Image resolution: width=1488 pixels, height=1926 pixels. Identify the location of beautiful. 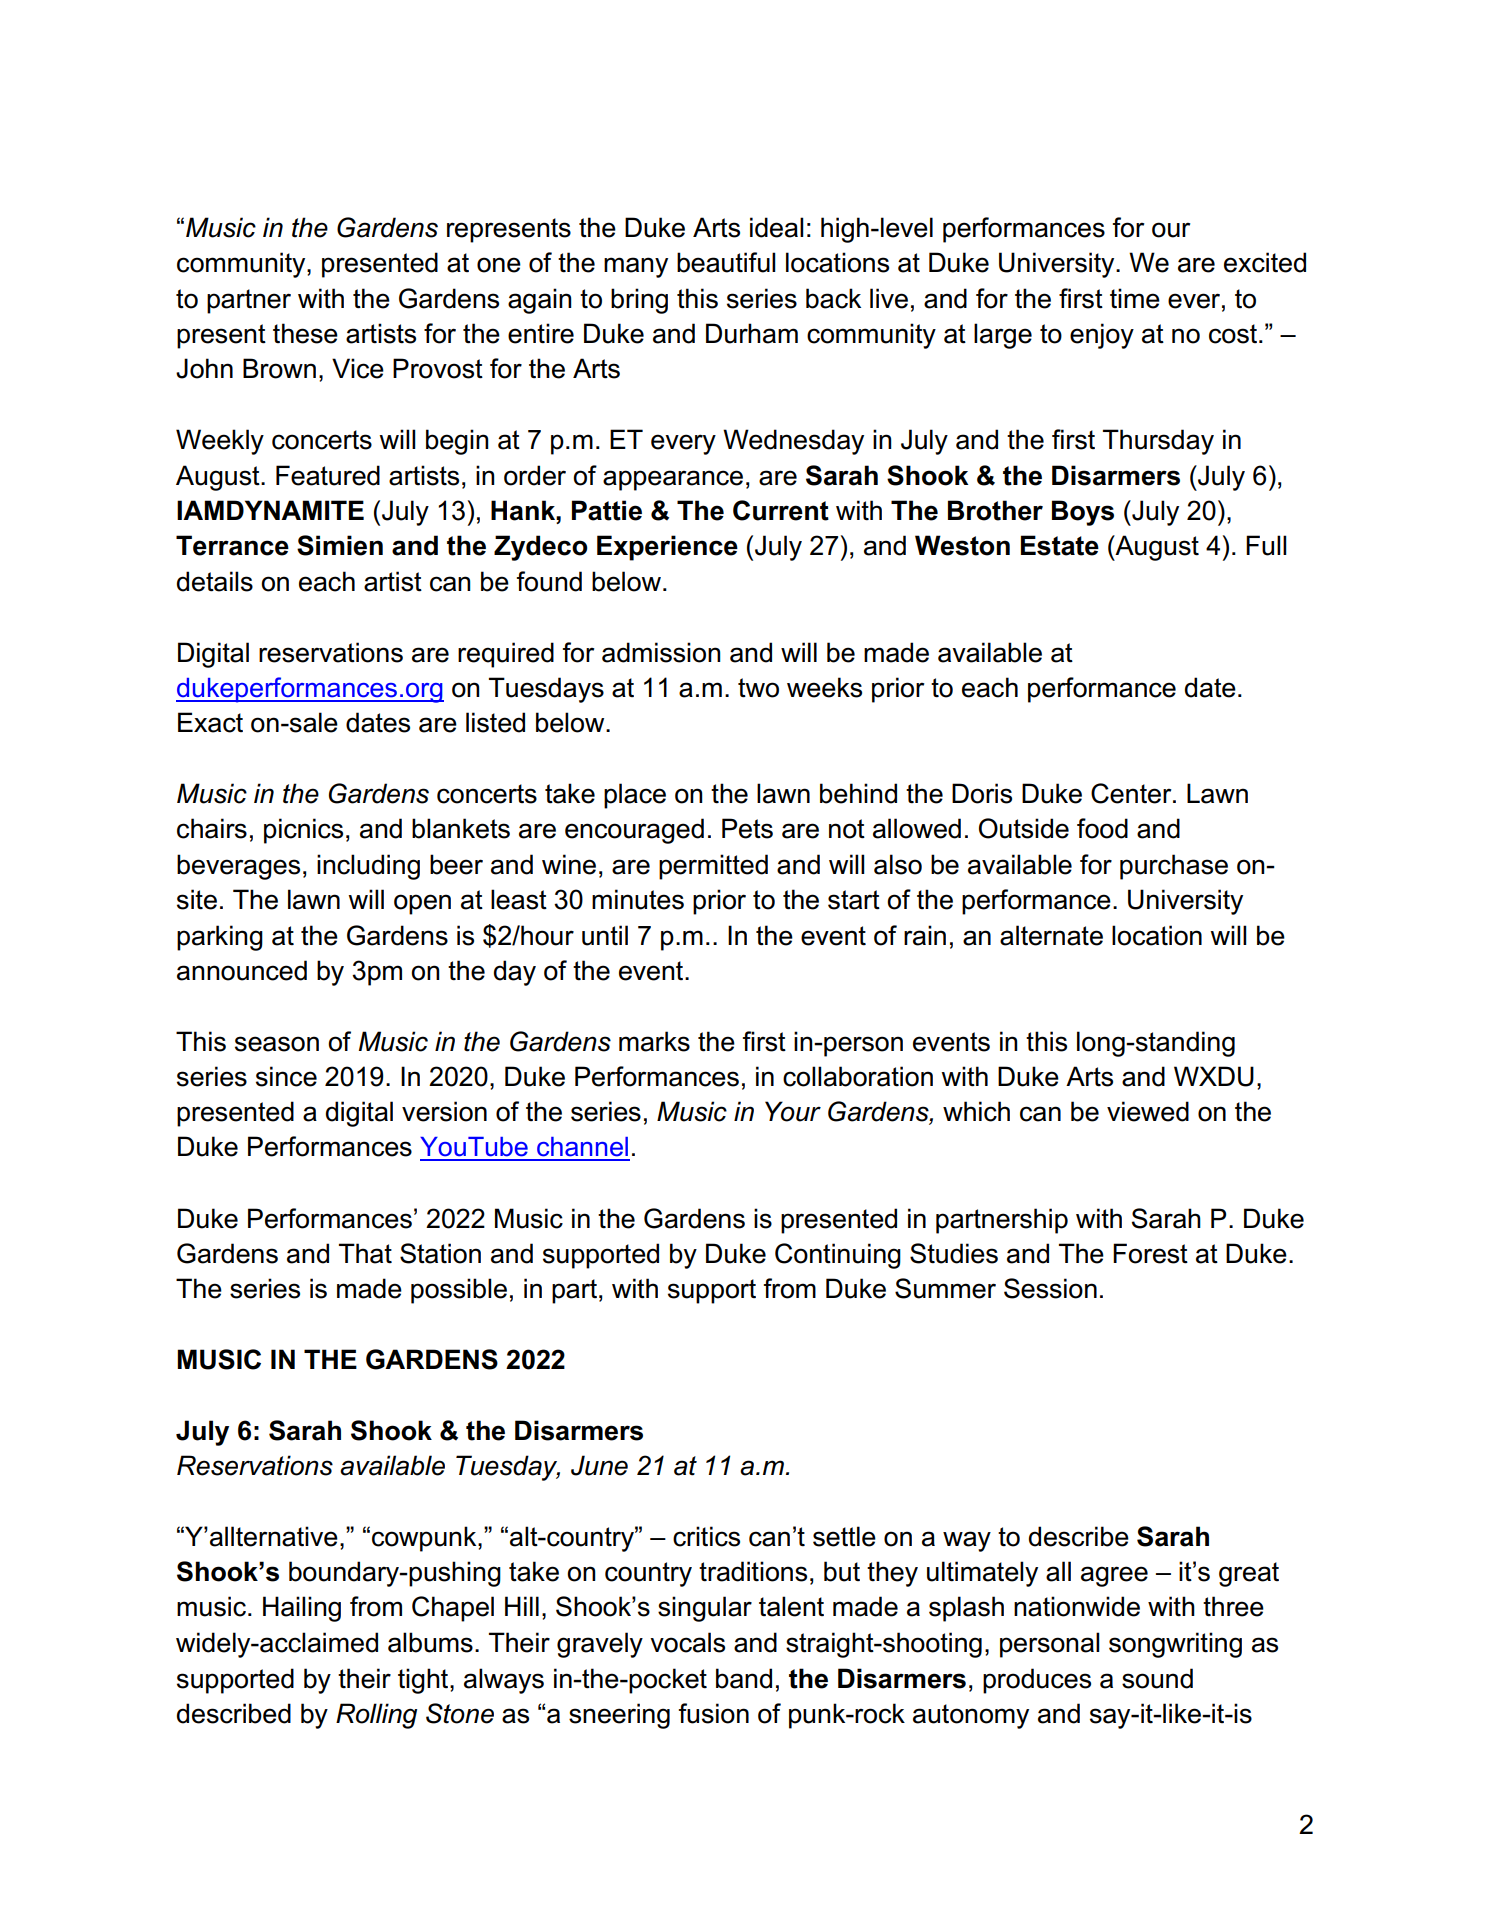
(726, 262).
